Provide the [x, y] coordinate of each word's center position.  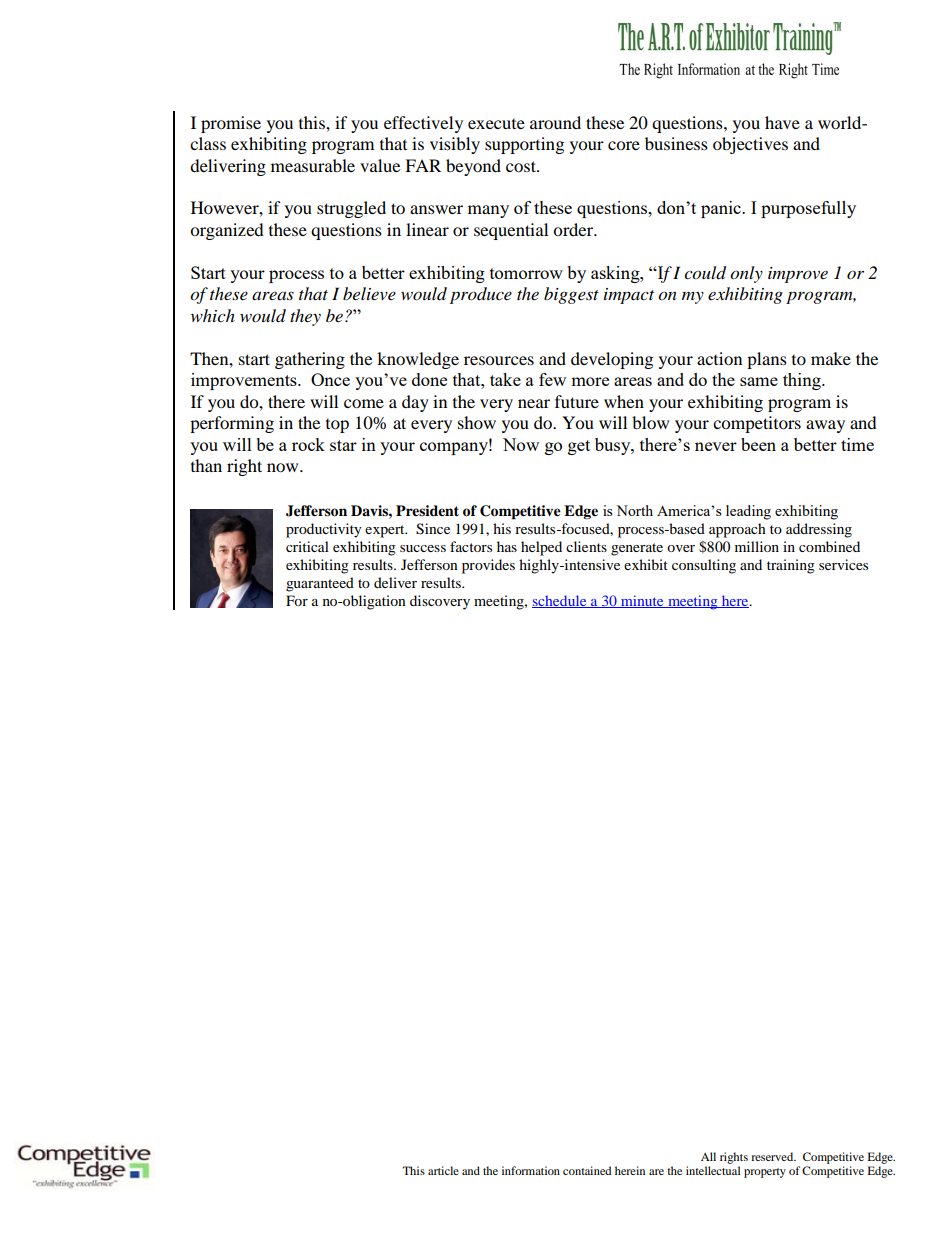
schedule [560, 601]
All [708, 1156]
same [759, 381]
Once [330, 379]
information [531, 1170]
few [552, 379]
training [791, 566]
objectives [750, 145]
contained [587, 1170]
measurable [313, 165]
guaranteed [320, 584]
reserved [773, 1156]
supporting [524, 145]
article [443, 1170]
